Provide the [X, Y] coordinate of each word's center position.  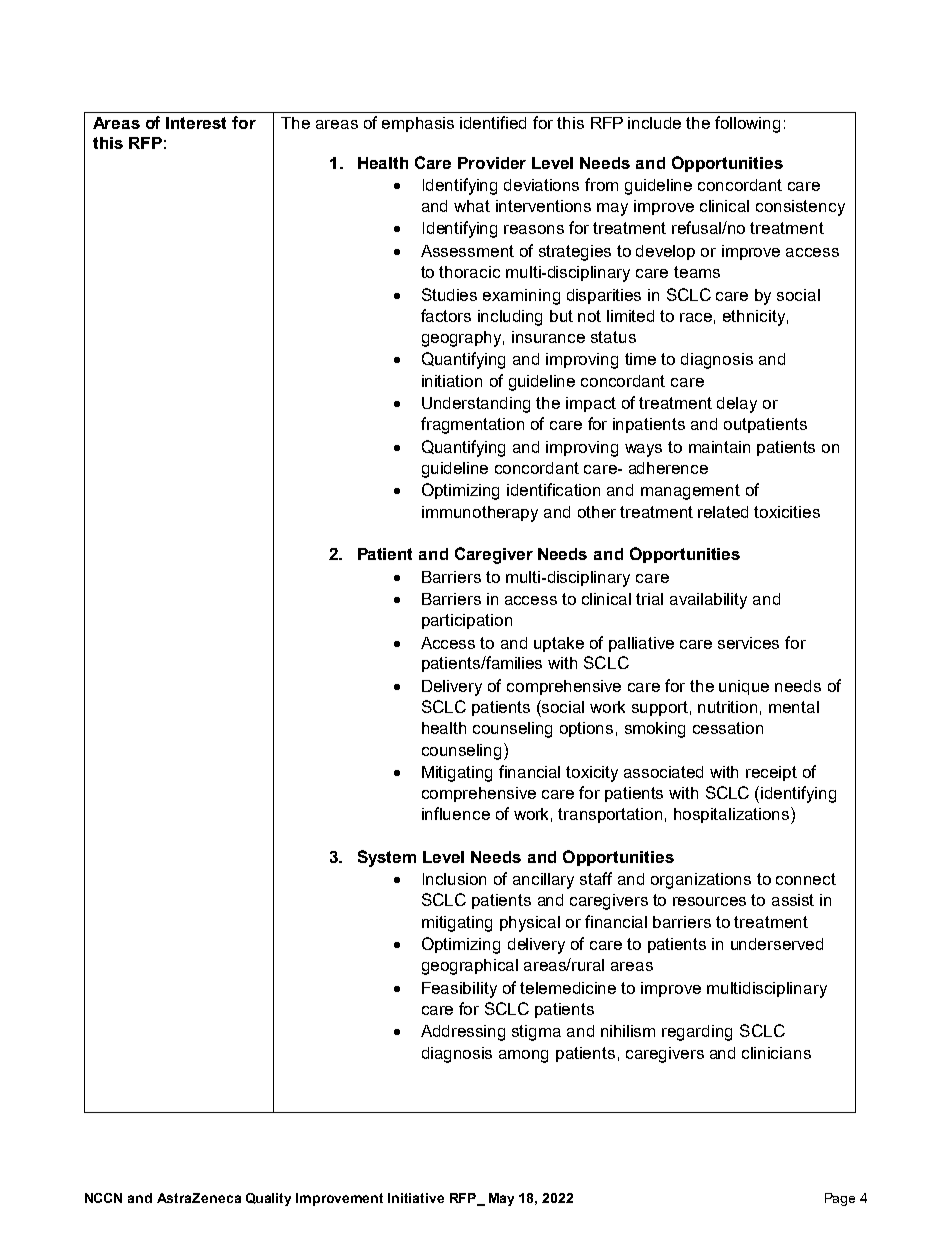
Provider [492, 163]
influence [456, 813]
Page [840, 1199]
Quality [268, 1199]
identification [553, 489]
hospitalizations [733, 815]
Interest [196, 123]
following [747, 124]
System [387, 858]
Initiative [416, 1198]
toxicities [787, 512]
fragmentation [472, 425]
